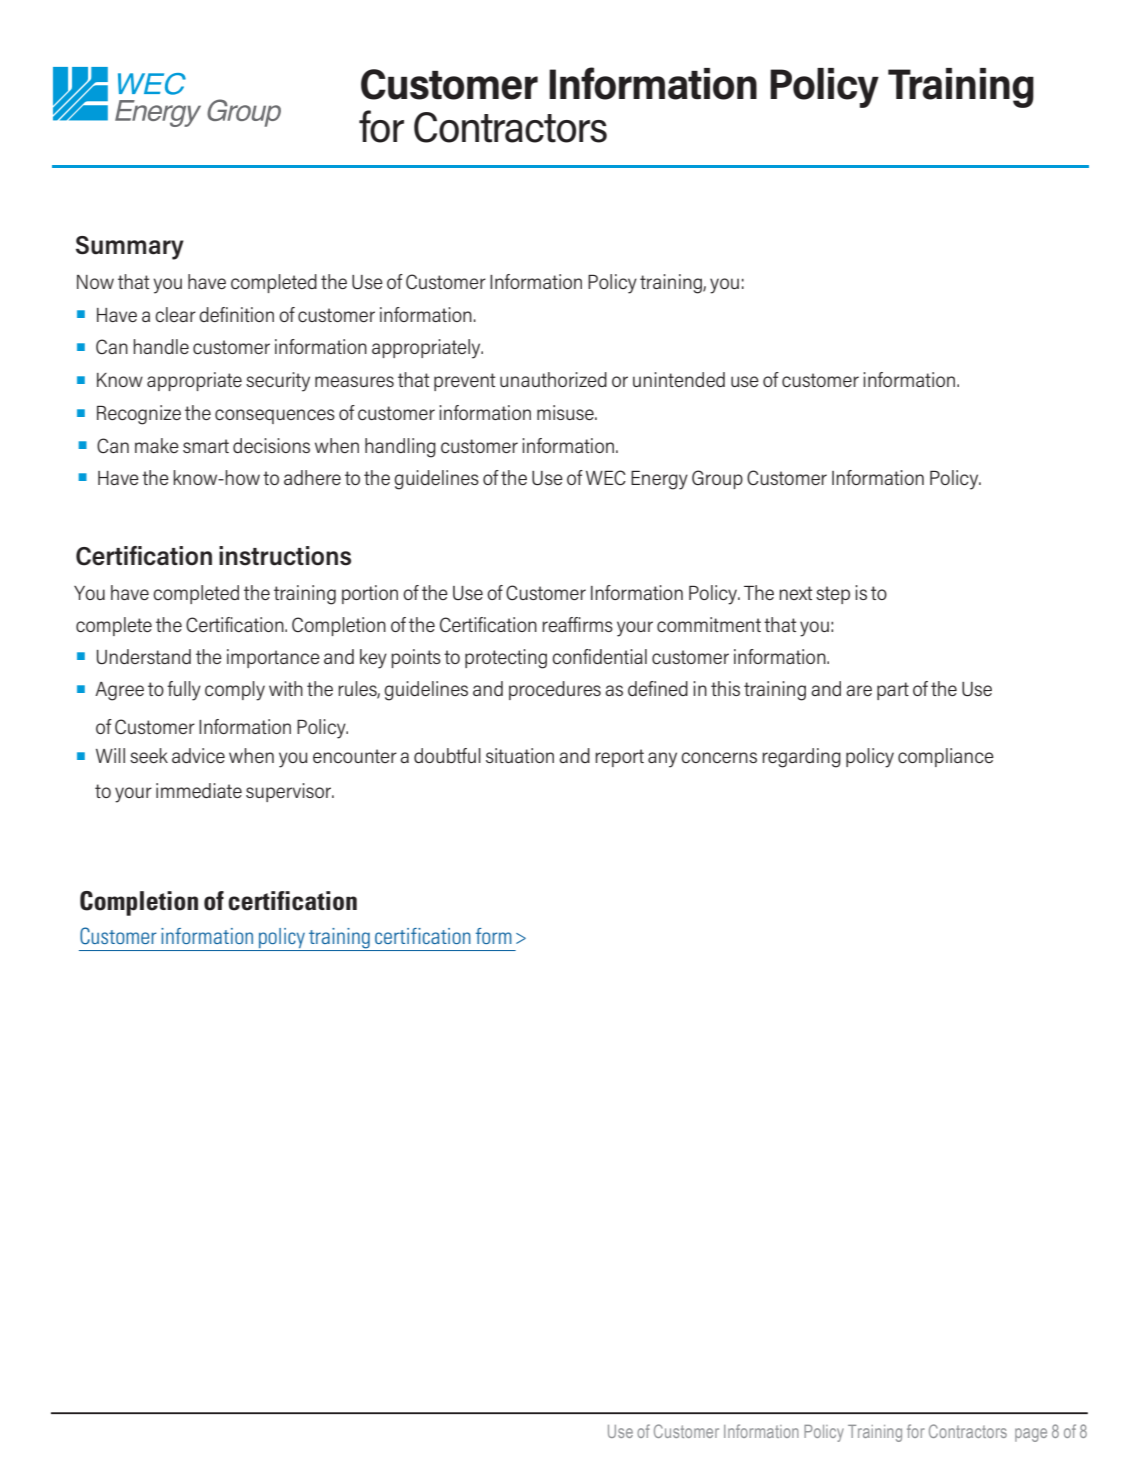 Image resolution: width=1139 pixels, height=1474 pixels. Describe the element at coordinates (801, 758) in the page. I see `regarding` at that location.
